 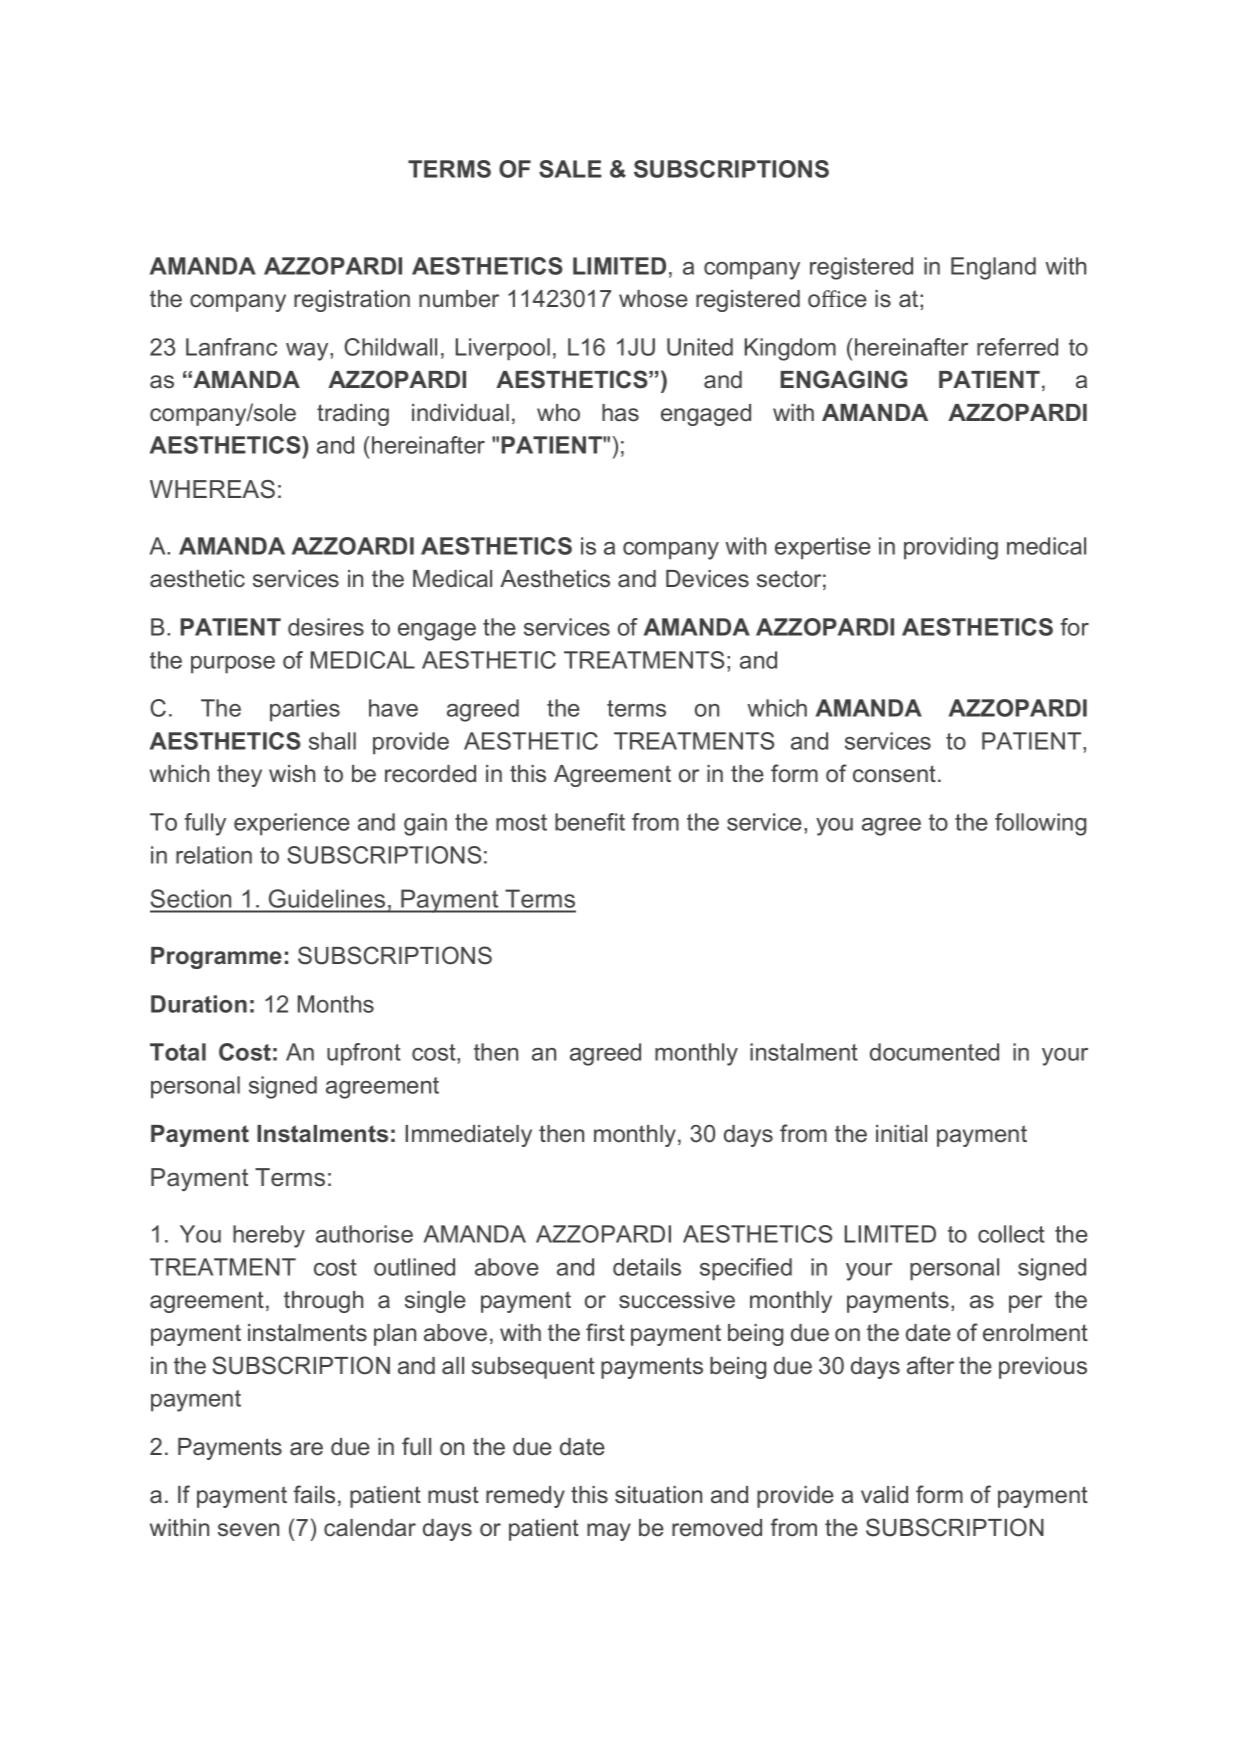 What do you see at coordinates (658, 1495) in the screenshot?
I see `situation` at bounding box center [658, 1495].
